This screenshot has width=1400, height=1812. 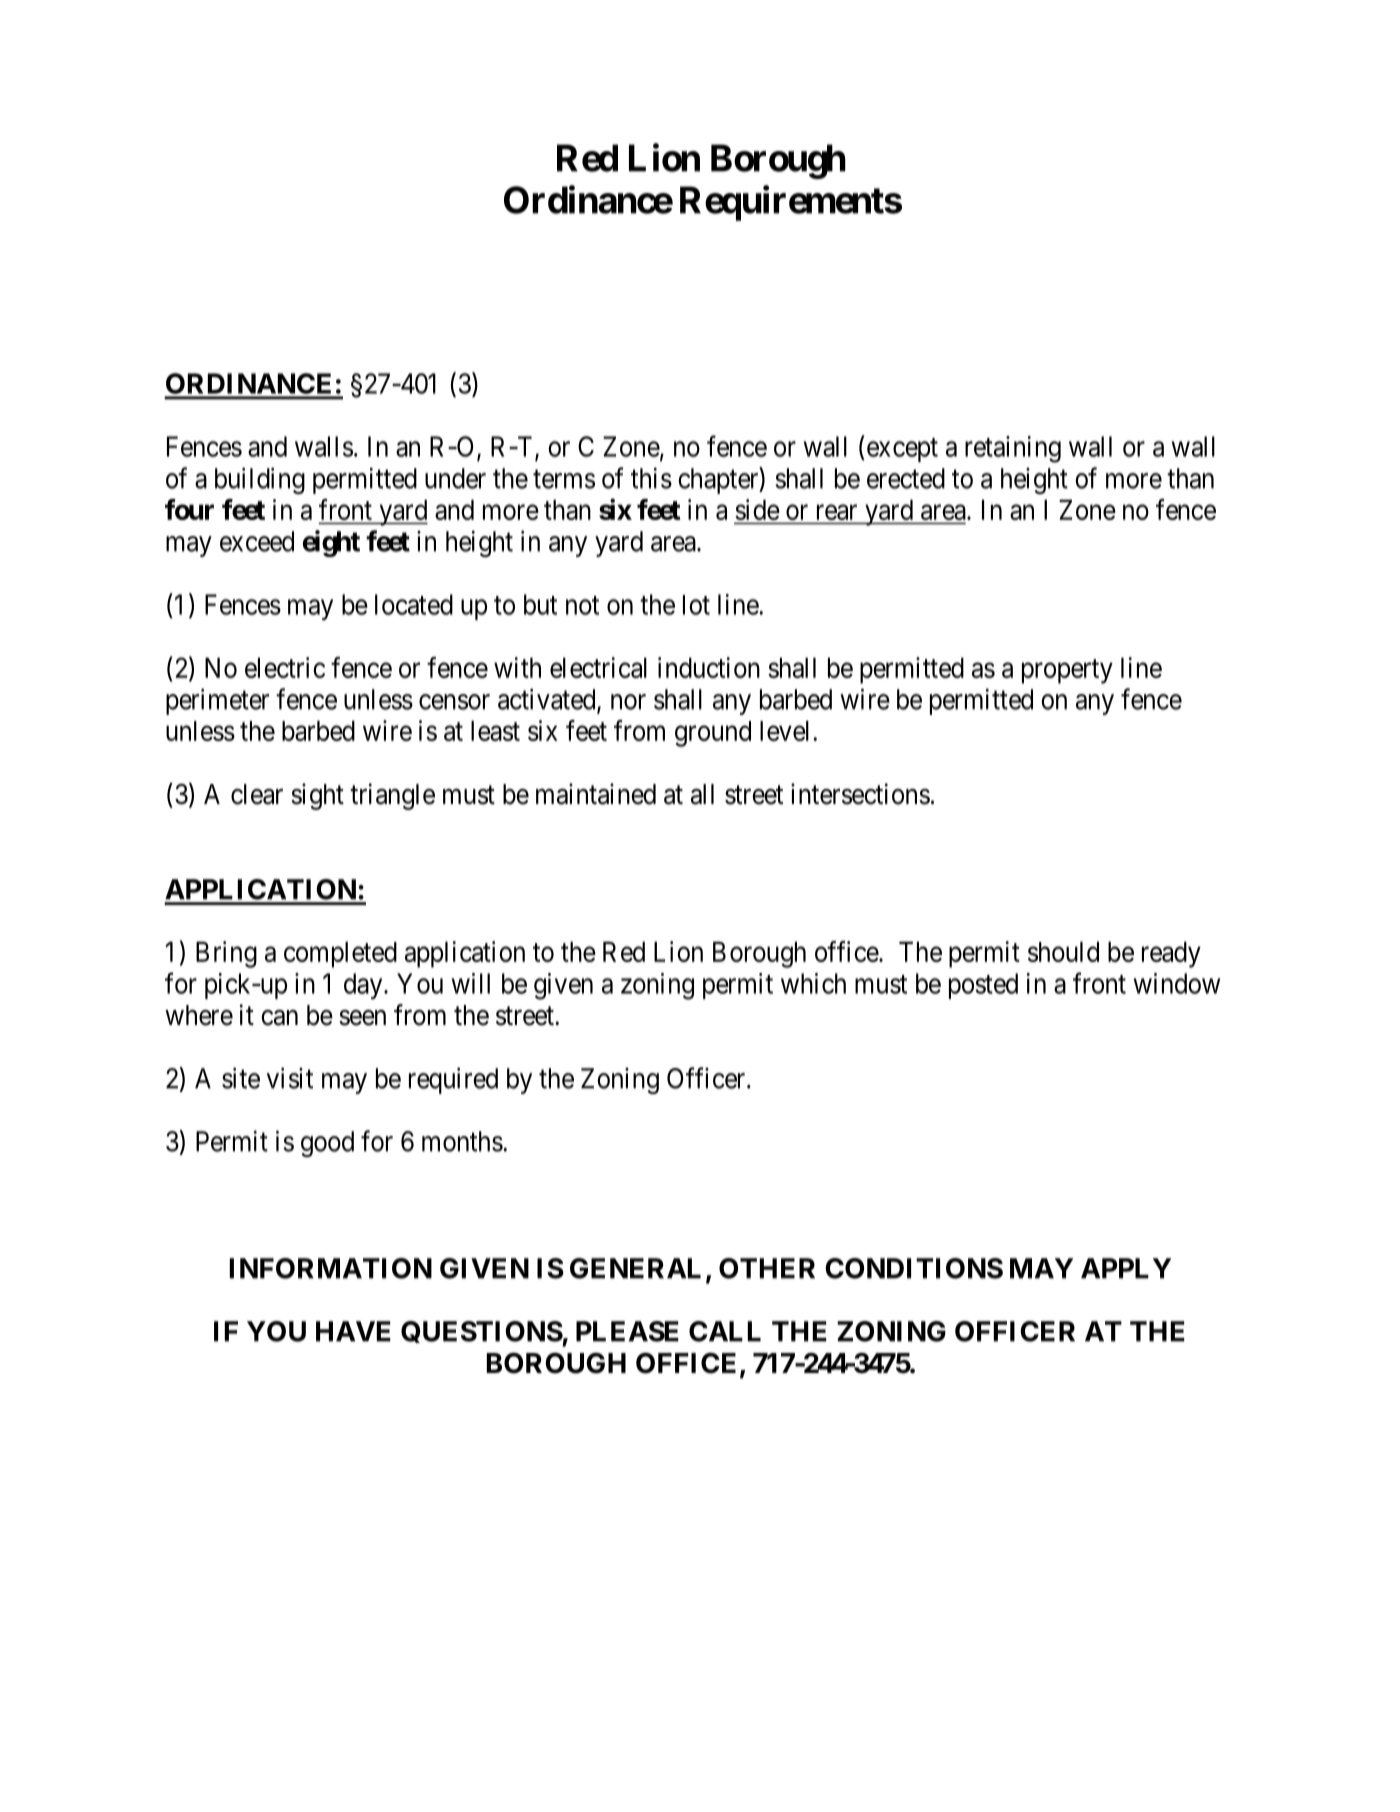 What do you see at coordinates (713, 734) in the screenshot?
I see `ground` at bounding box center [713, 734].
